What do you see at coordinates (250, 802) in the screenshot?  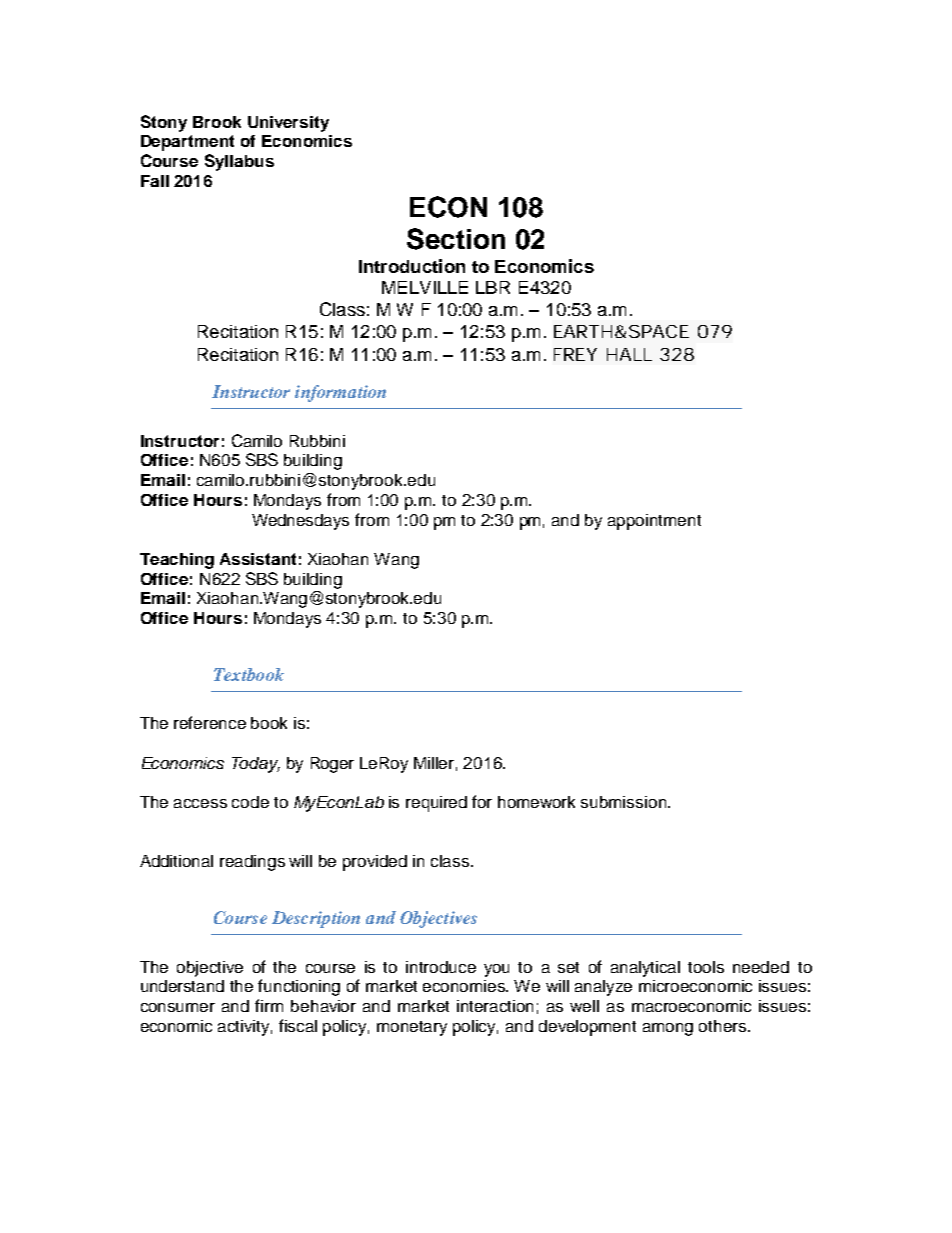 I see `code` at bounding box center [250, 802].
